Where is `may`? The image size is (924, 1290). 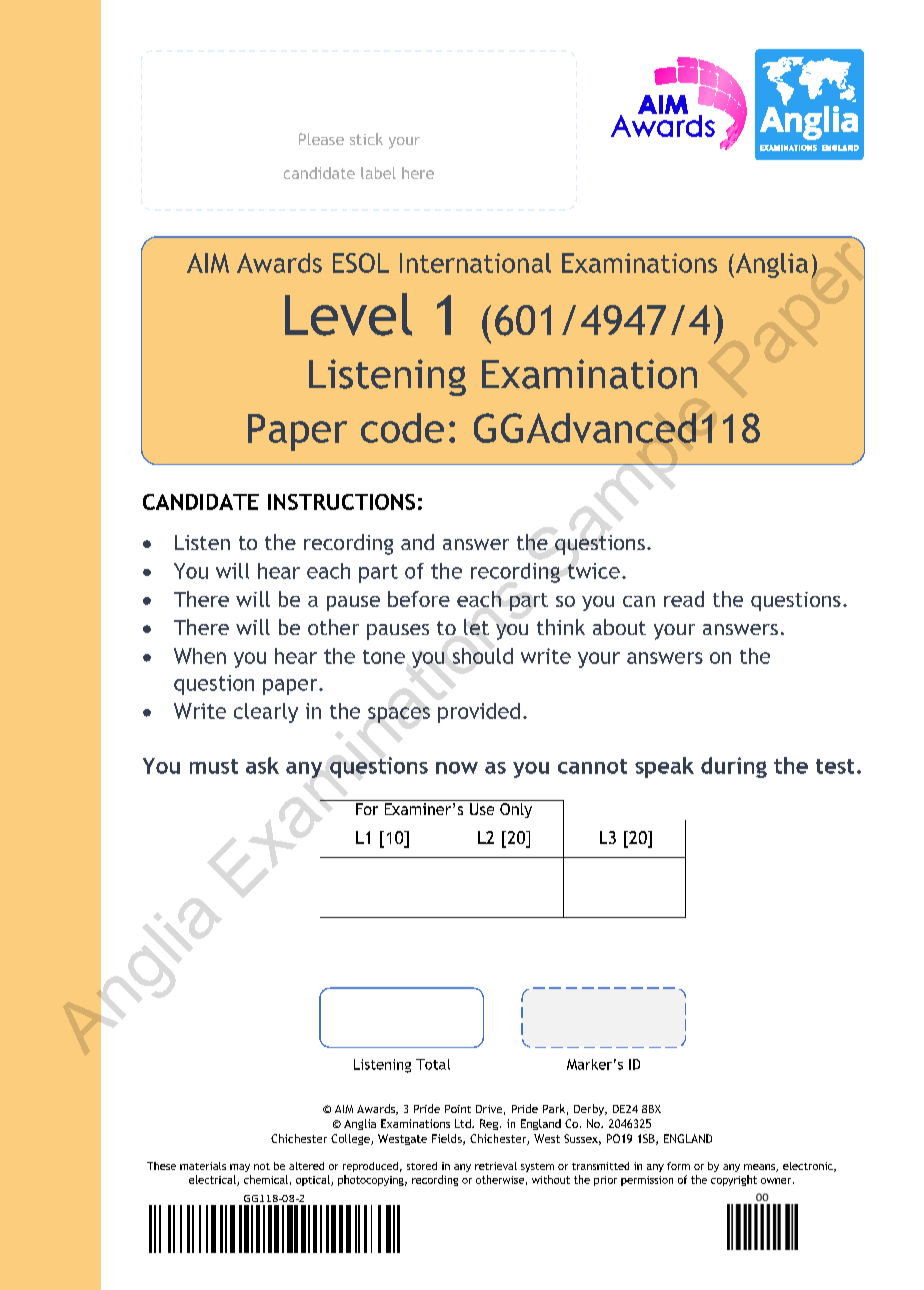
may is located at coordinates (240, 1168).
